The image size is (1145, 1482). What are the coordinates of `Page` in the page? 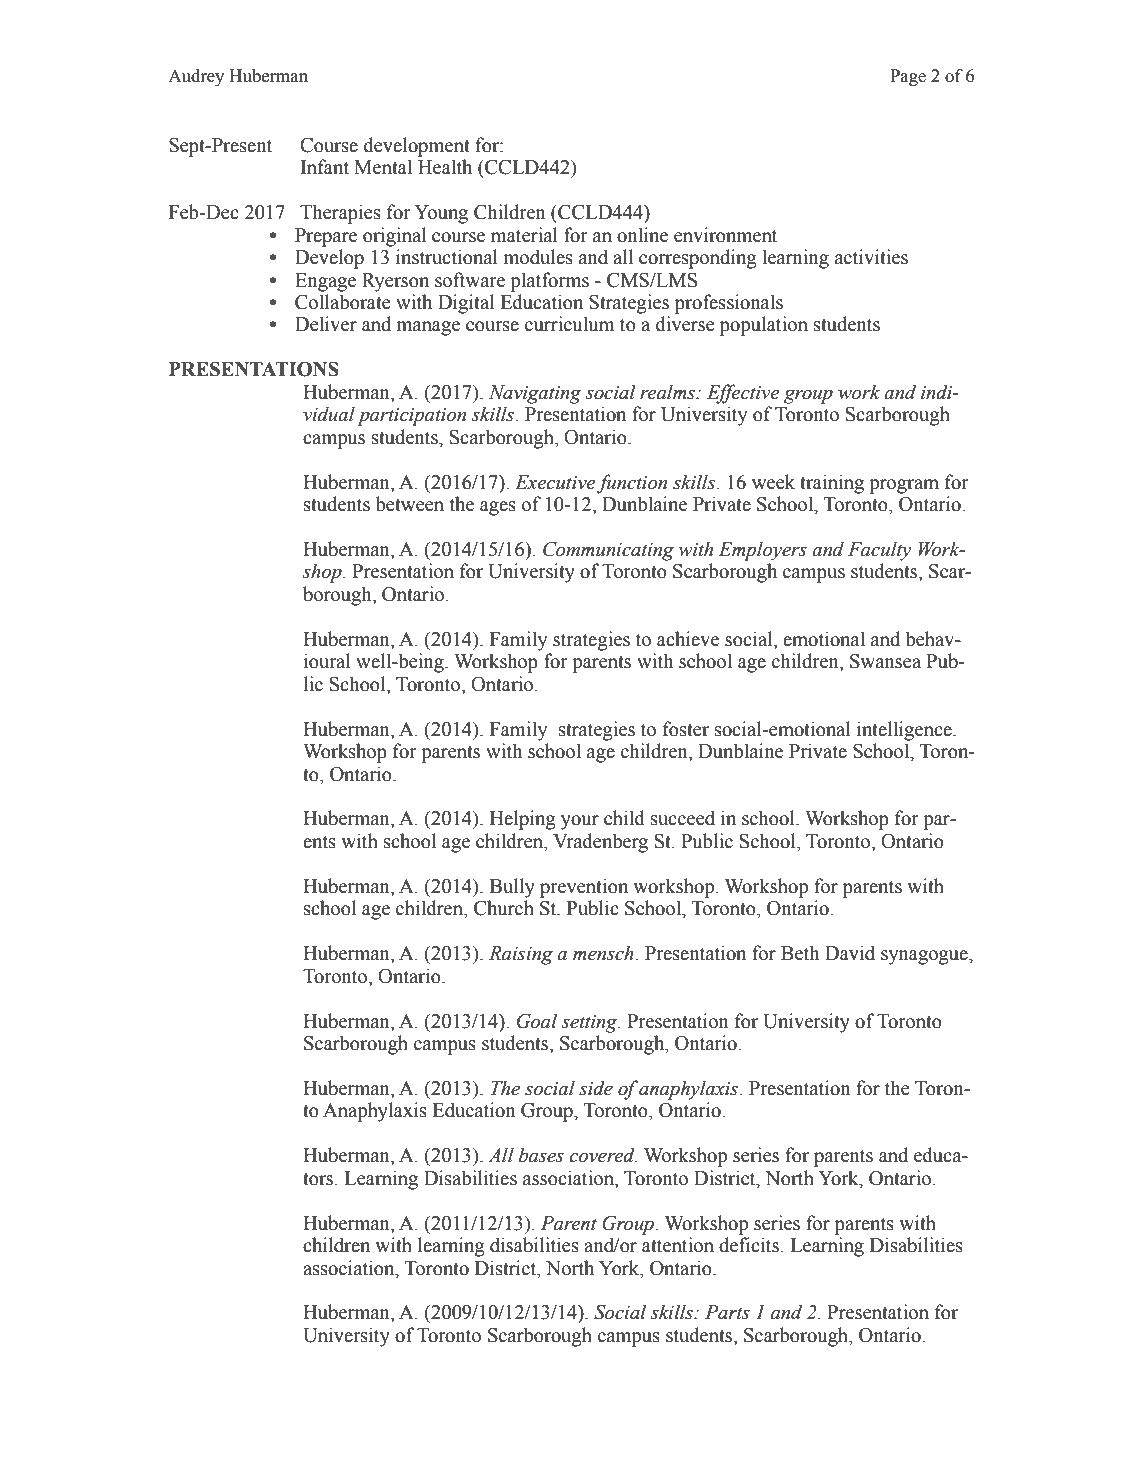 It's located at (908, 77).
